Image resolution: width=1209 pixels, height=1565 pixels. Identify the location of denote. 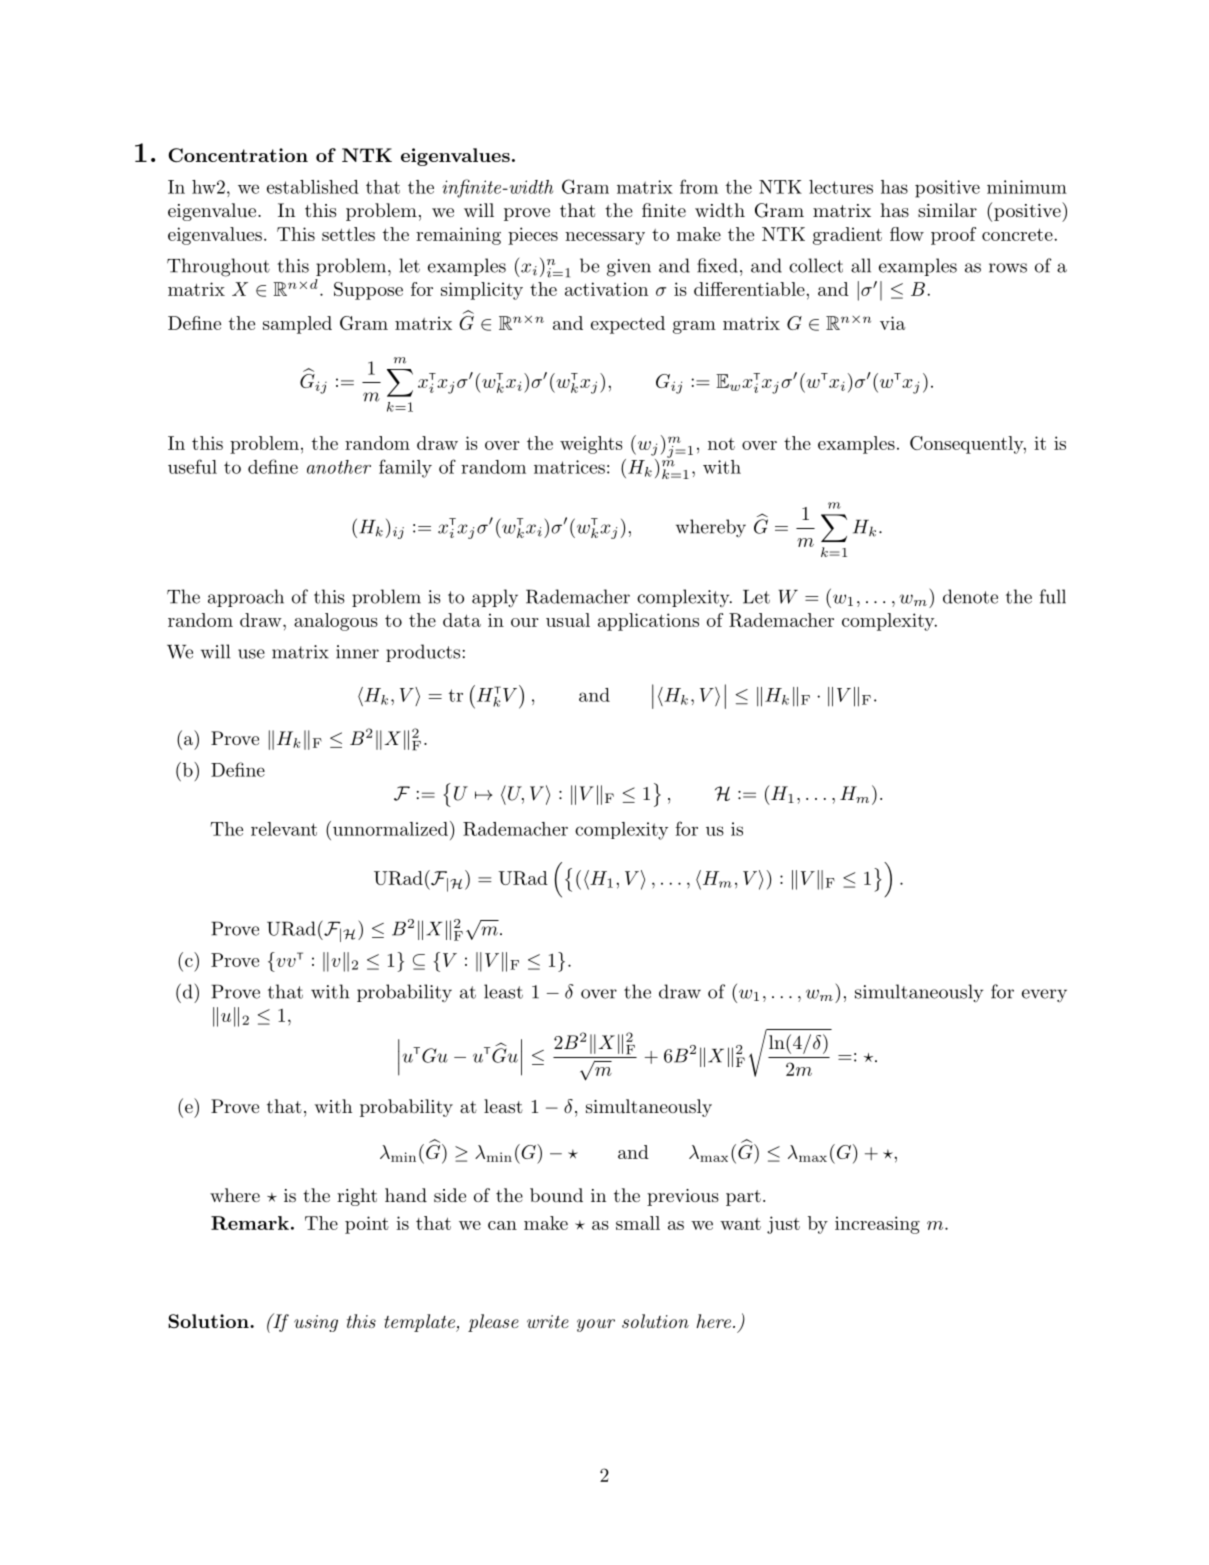
(970, 596).
